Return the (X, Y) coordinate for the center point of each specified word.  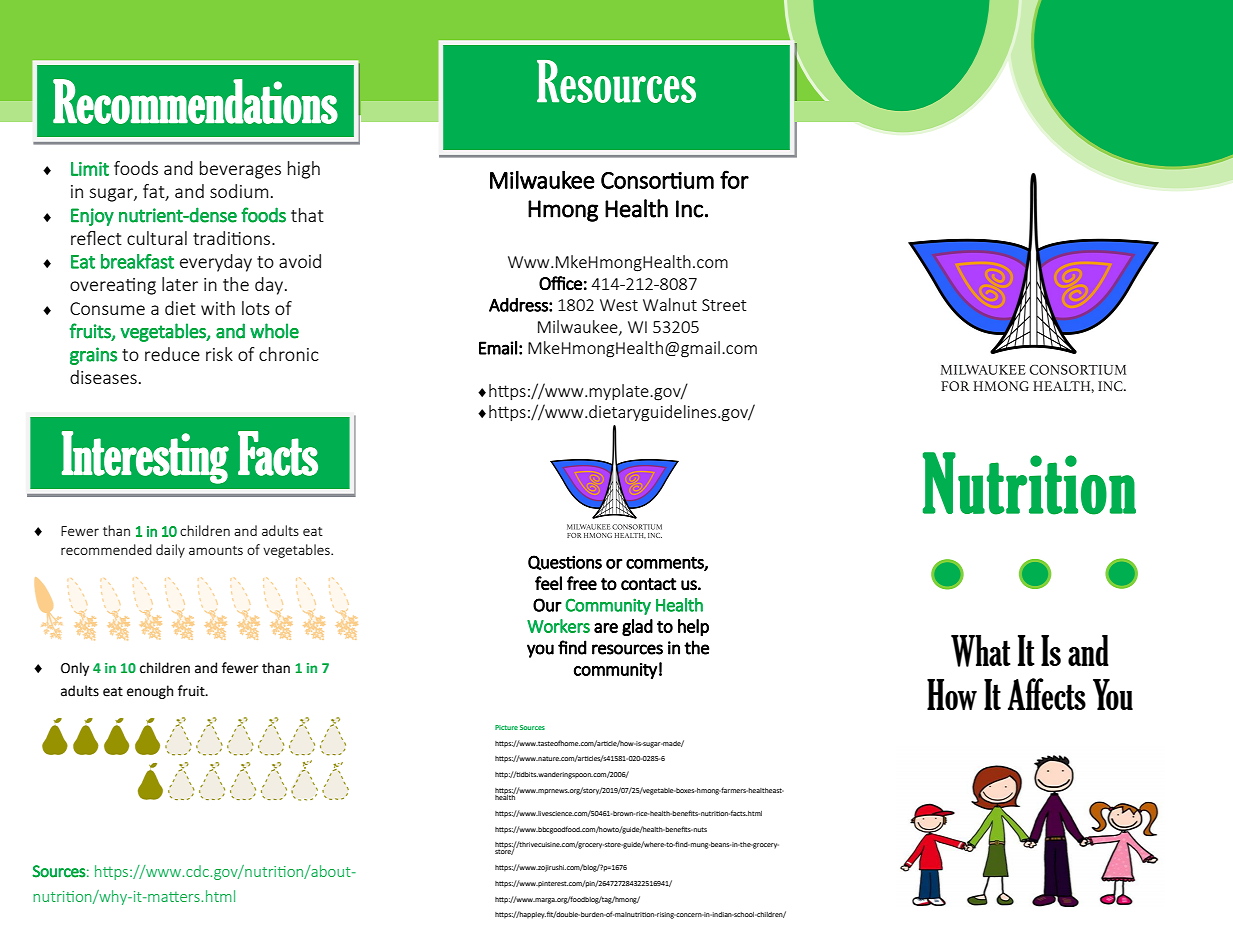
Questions (565, 562)
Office (560, 283)
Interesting (145, 457)
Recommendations (195, 101)
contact (648, 584)
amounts (216, 550)
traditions (233, 238)
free (582, 583)
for (734, 179)
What (981, 651)
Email (498, 348)
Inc (689, 209)
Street (724, 305)
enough (150, 692)
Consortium (657, 180)
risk (219, 354)
